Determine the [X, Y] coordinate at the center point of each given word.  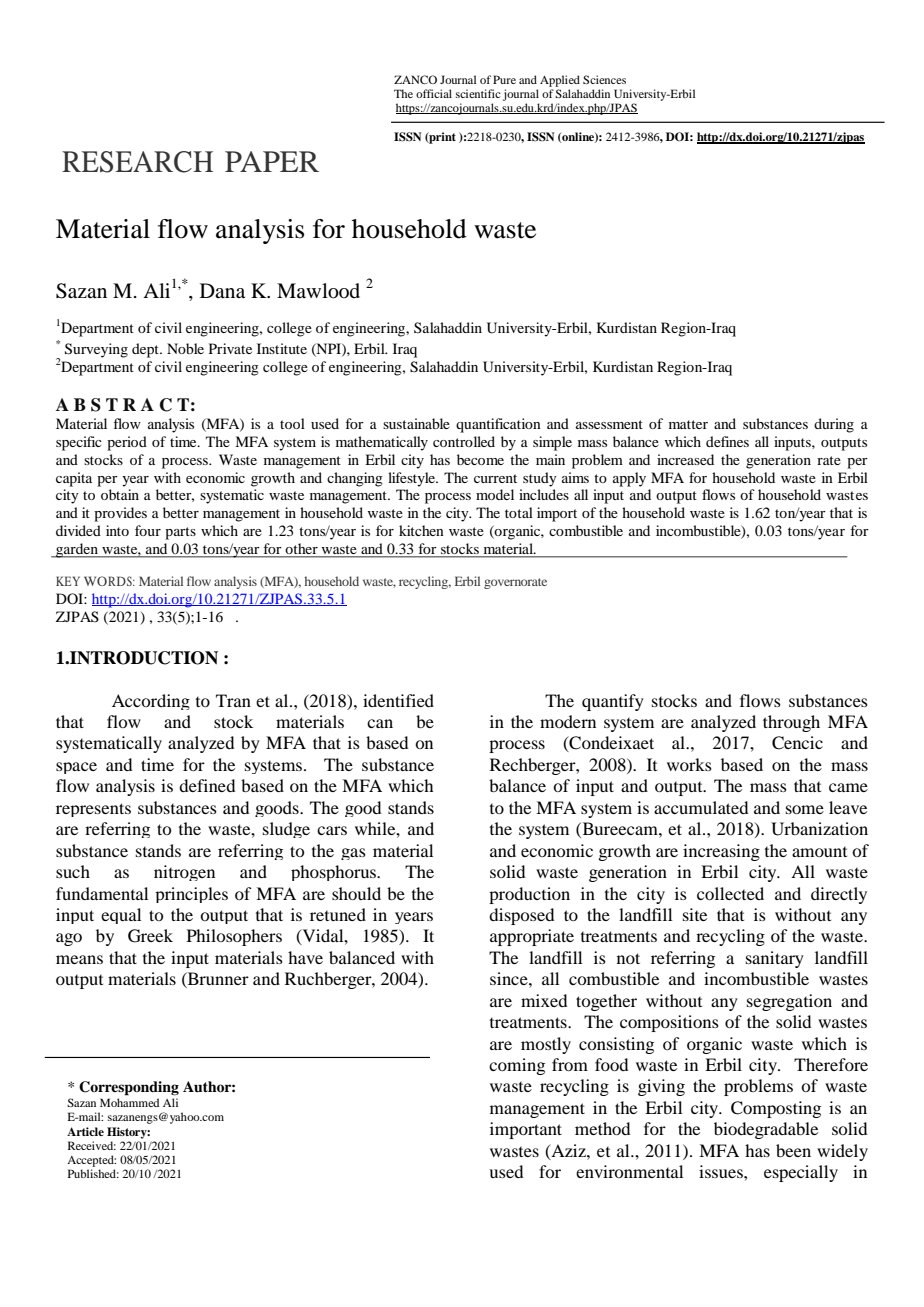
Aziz [568, 1151]
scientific [478, 93]
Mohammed [129, 1102]
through [791, 723]
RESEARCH [137, 162]
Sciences [604, 79]
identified [398, 700]
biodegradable [766, 1130]
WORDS [109, 581]
